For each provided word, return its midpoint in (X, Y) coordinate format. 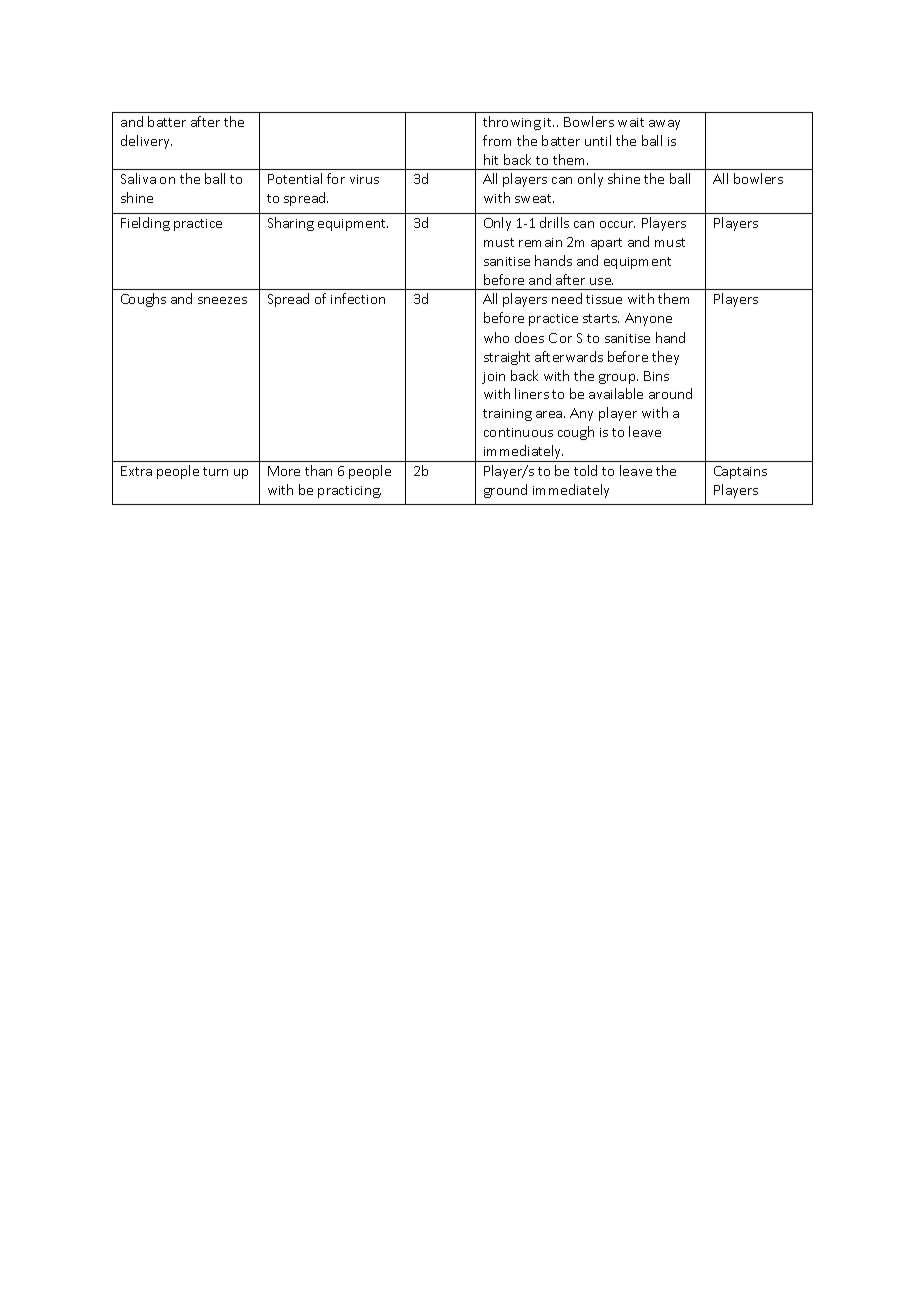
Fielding (145, 224)
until (598, 140)
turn (215, 471)
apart (606, 244)
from (497, 140)
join (493, 378)
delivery (146, 142)
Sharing (291, 224)
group (618, 379)
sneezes (222, 300)
